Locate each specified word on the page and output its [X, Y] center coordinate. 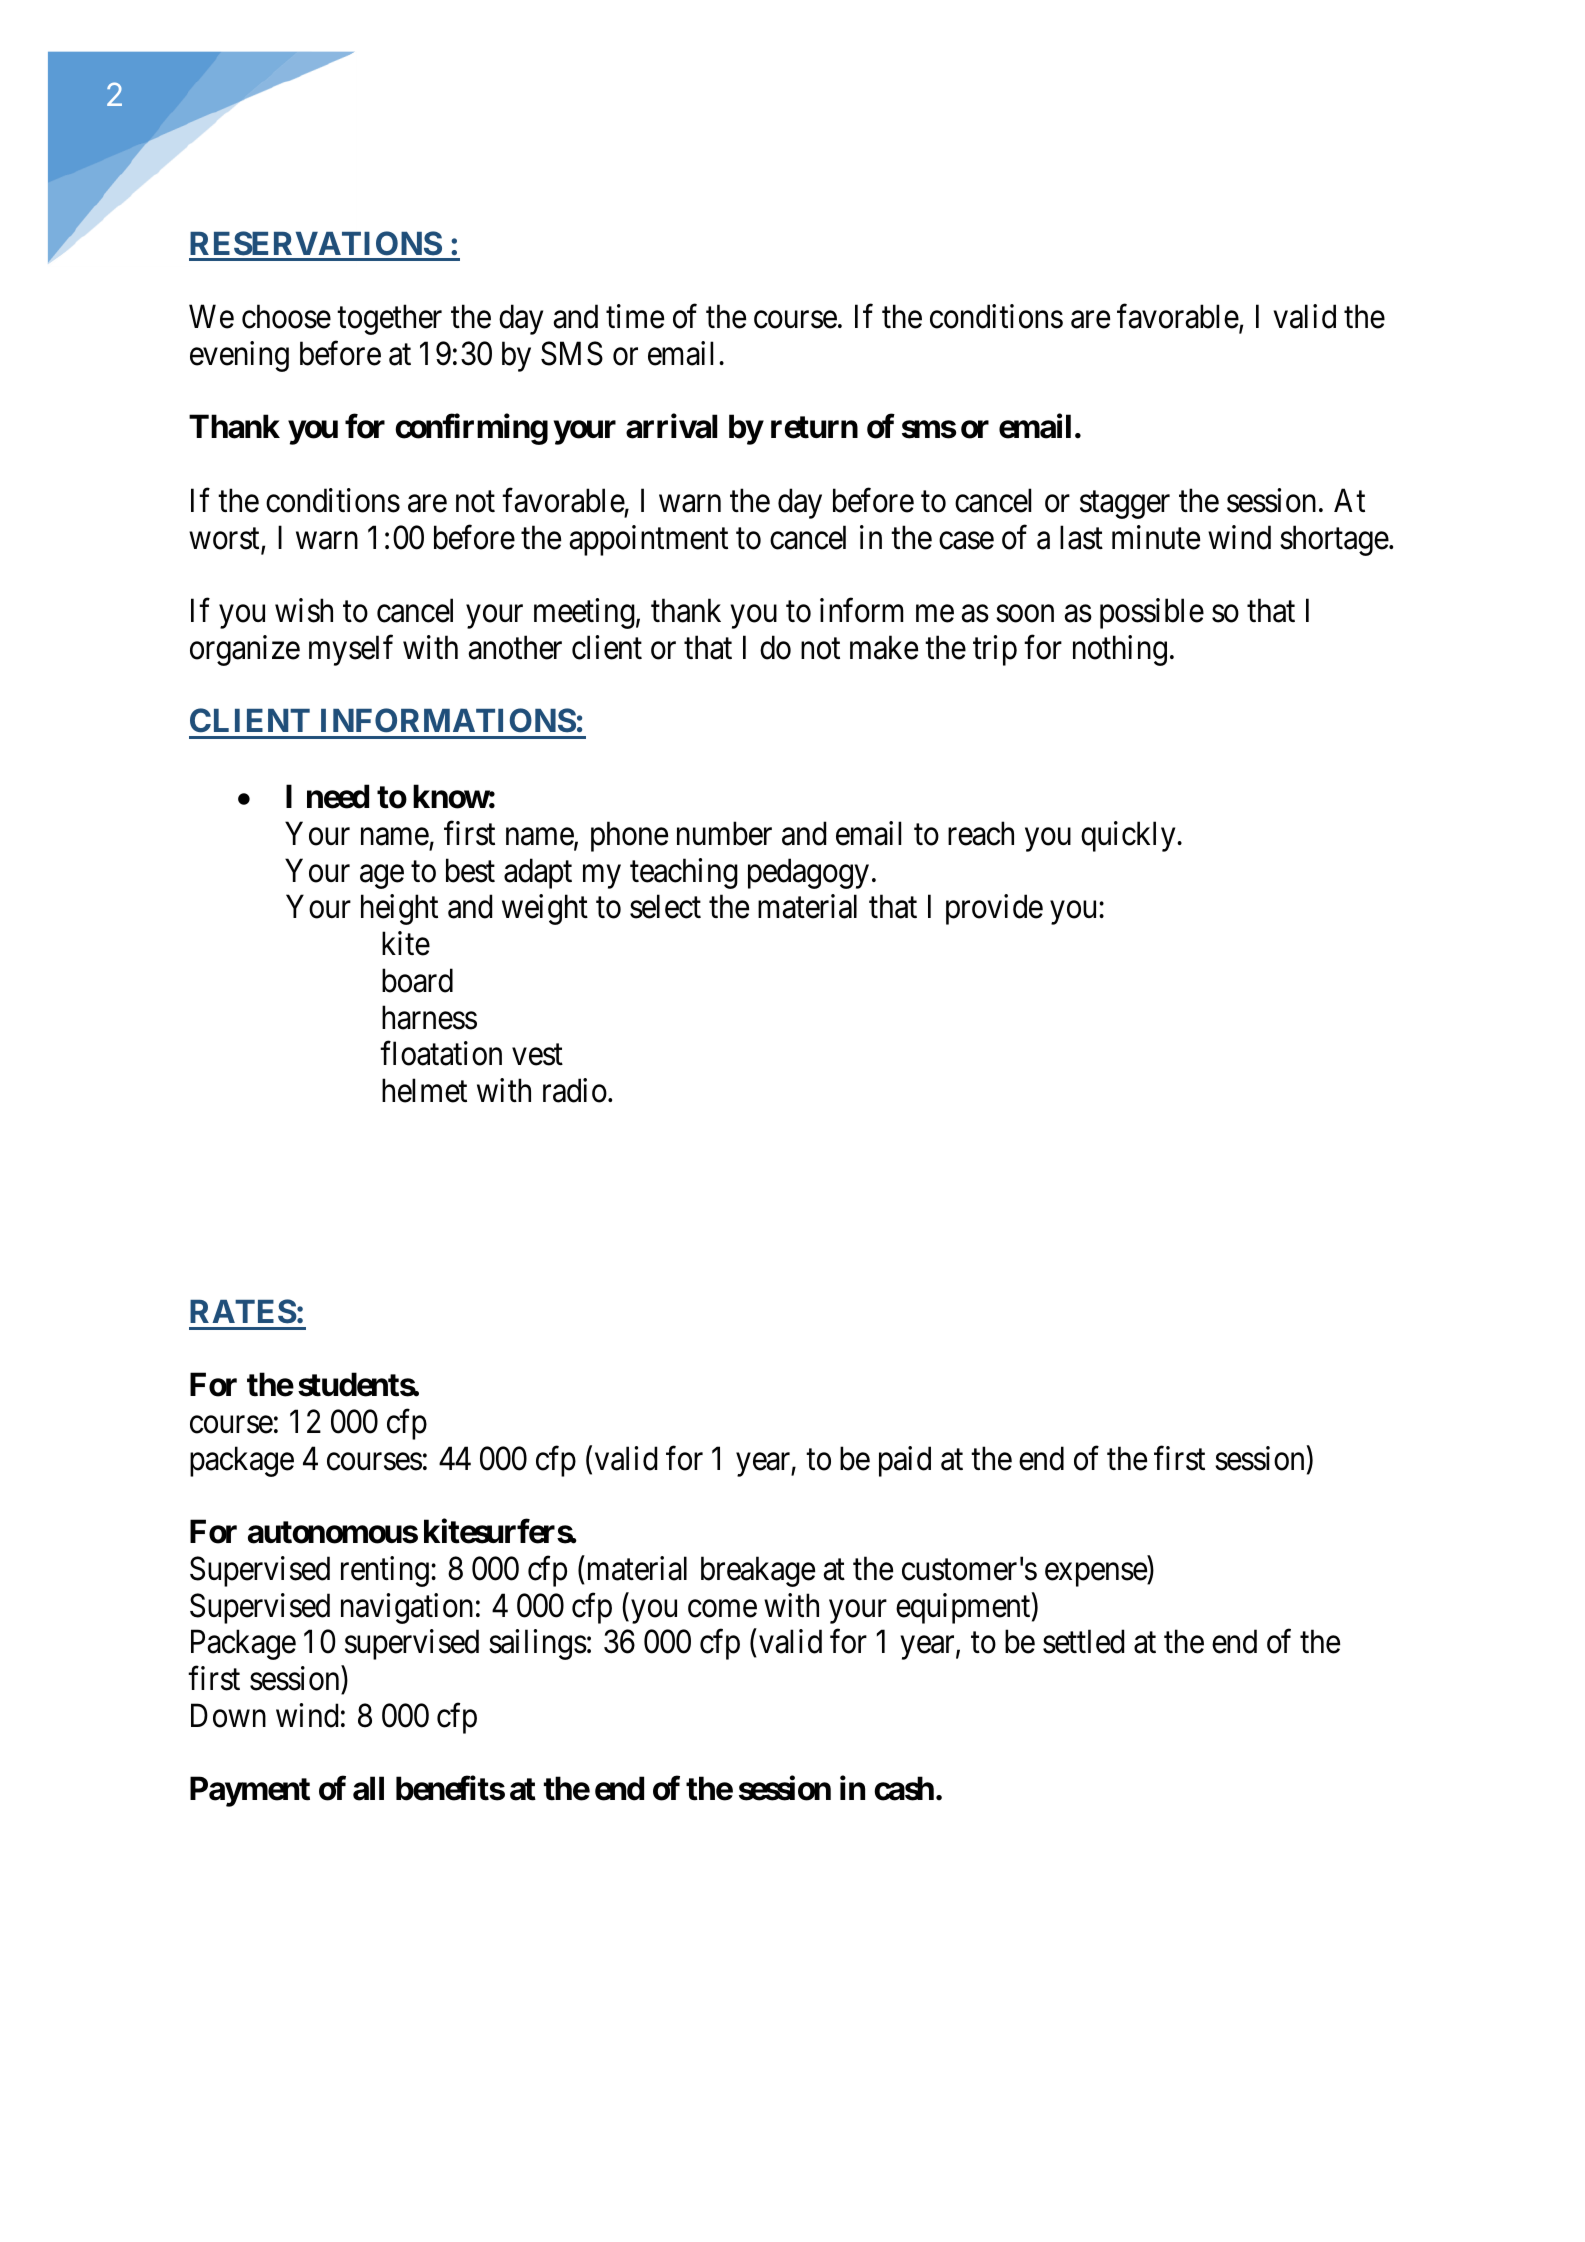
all [368, 1789]
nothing [1120, 650]
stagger [1125, 505]
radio [575, 1090]
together [389, 319]
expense [1096, 1575]
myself [351, 650]
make [884, 647]
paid [905, 1461]
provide [994, 909]
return [814, 427]
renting [385, 1571]
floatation [441, 1053]
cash [904, 1789]
